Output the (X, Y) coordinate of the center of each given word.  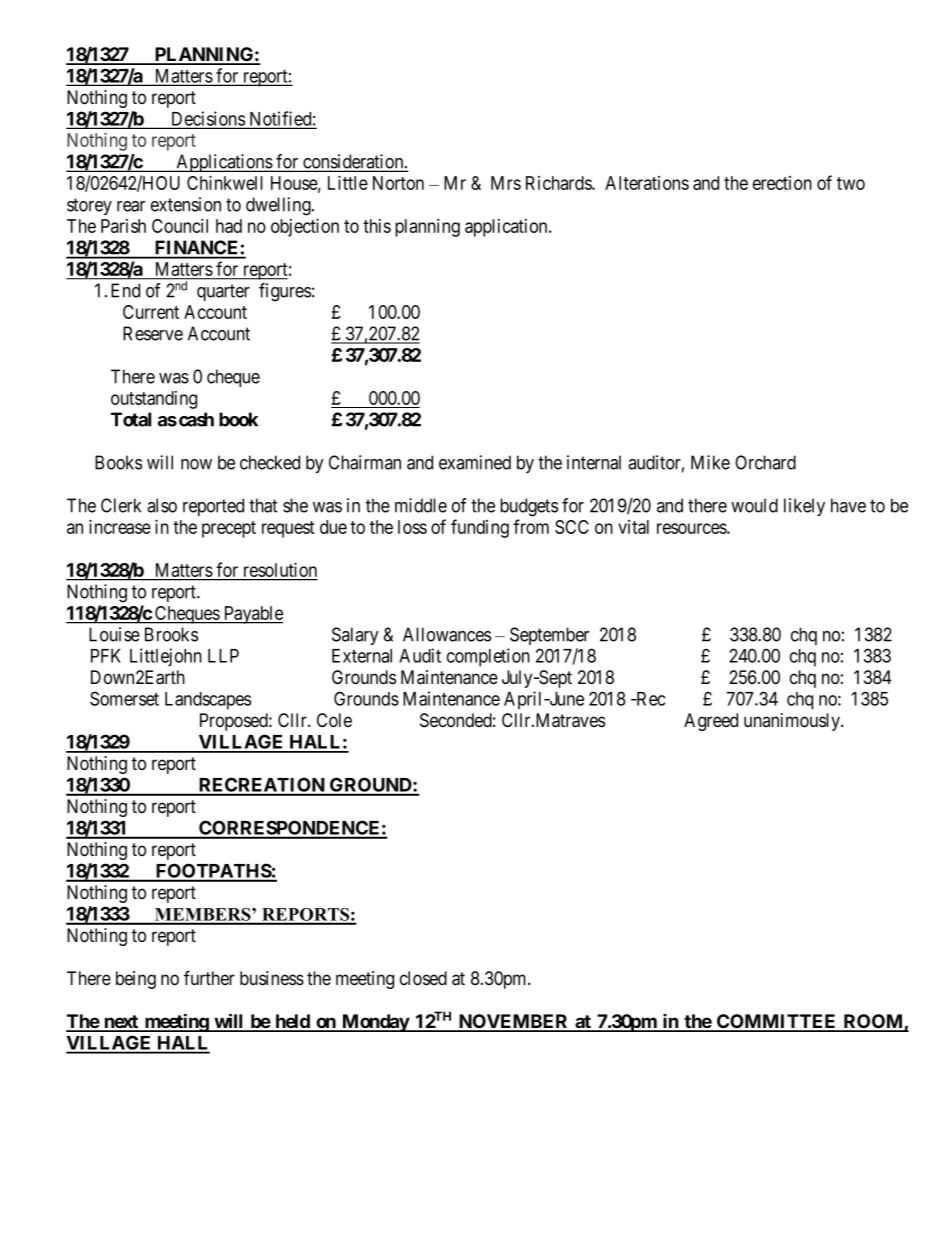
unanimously (793, 722)
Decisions (207, 119)
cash (196, 419)
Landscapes (208, 701)
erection (782, 183)
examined (475, 462)
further (209, 977)
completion (488, 657)
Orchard (765, 462)
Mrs (506, 183)
